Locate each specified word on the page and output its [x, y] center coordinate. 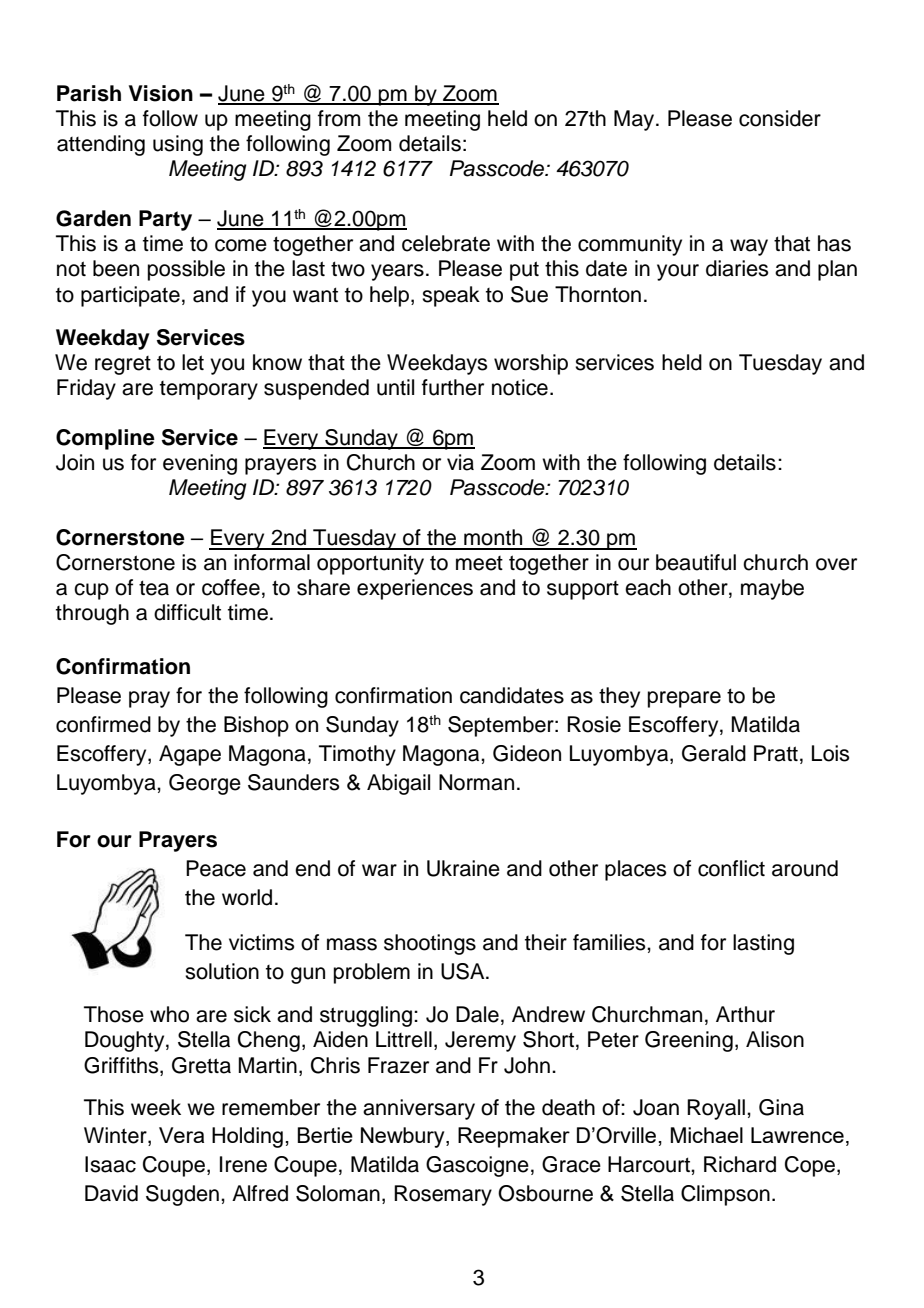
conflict [731, 868]
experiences [415, 589]
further [453, 387]
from [339, 118]
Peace [216, 868]
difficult [187, 612]
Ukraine [463, 868]
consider [780, 118]
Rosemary [443, 1195]
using [178, 145]
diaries [737, 268]
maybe [772, 589]
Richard [740, 1164]
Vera [181, 1135]
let [193, 362]
